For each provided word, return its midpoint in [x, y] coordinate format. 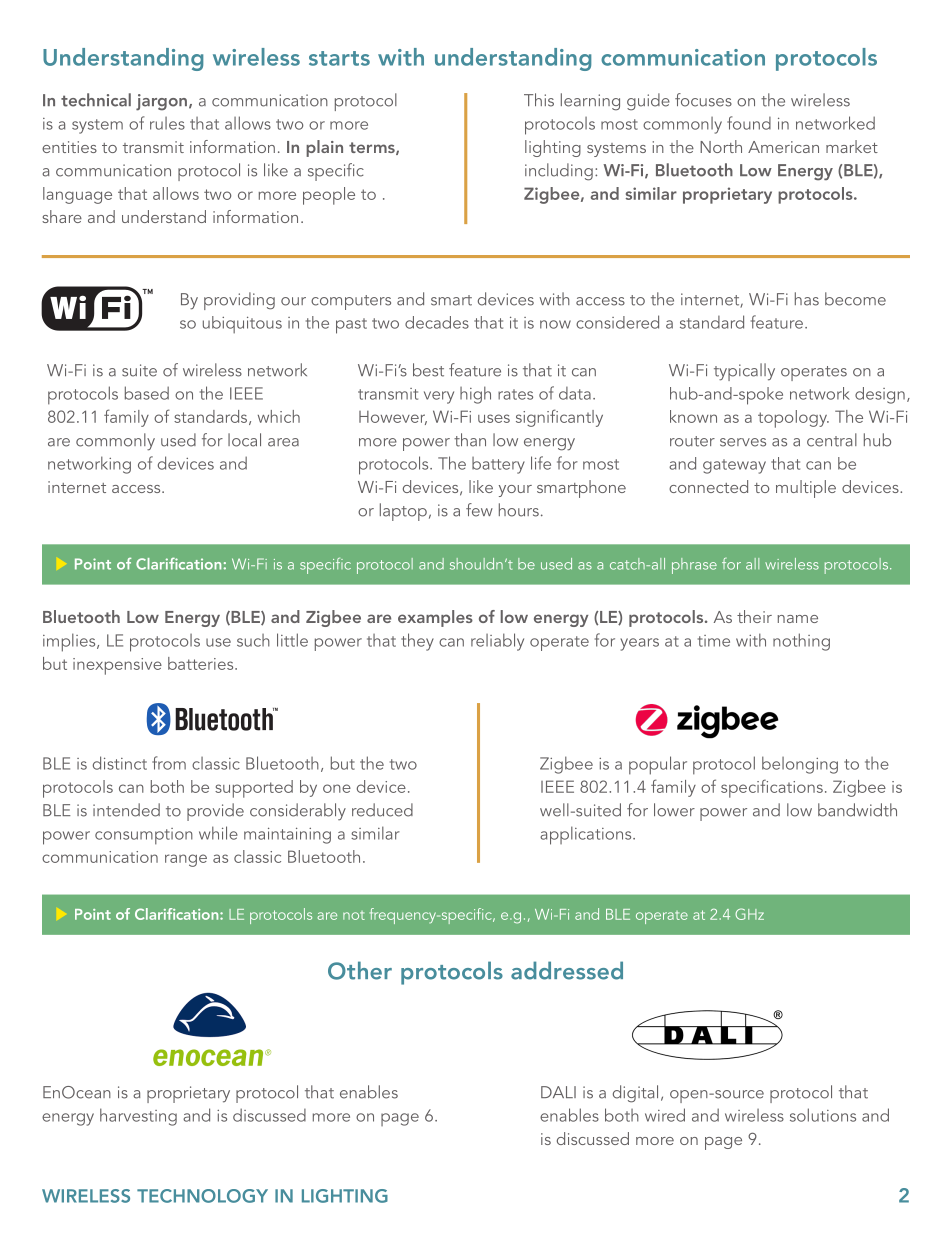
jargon [161, 102]
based [147, 393]
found [749, 123]
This [539, 100]
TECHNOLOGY [202, 1196]
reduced [382, 810]
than [470, 440]
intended [126, 810]
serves [743, 442]
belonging [800, 765]
